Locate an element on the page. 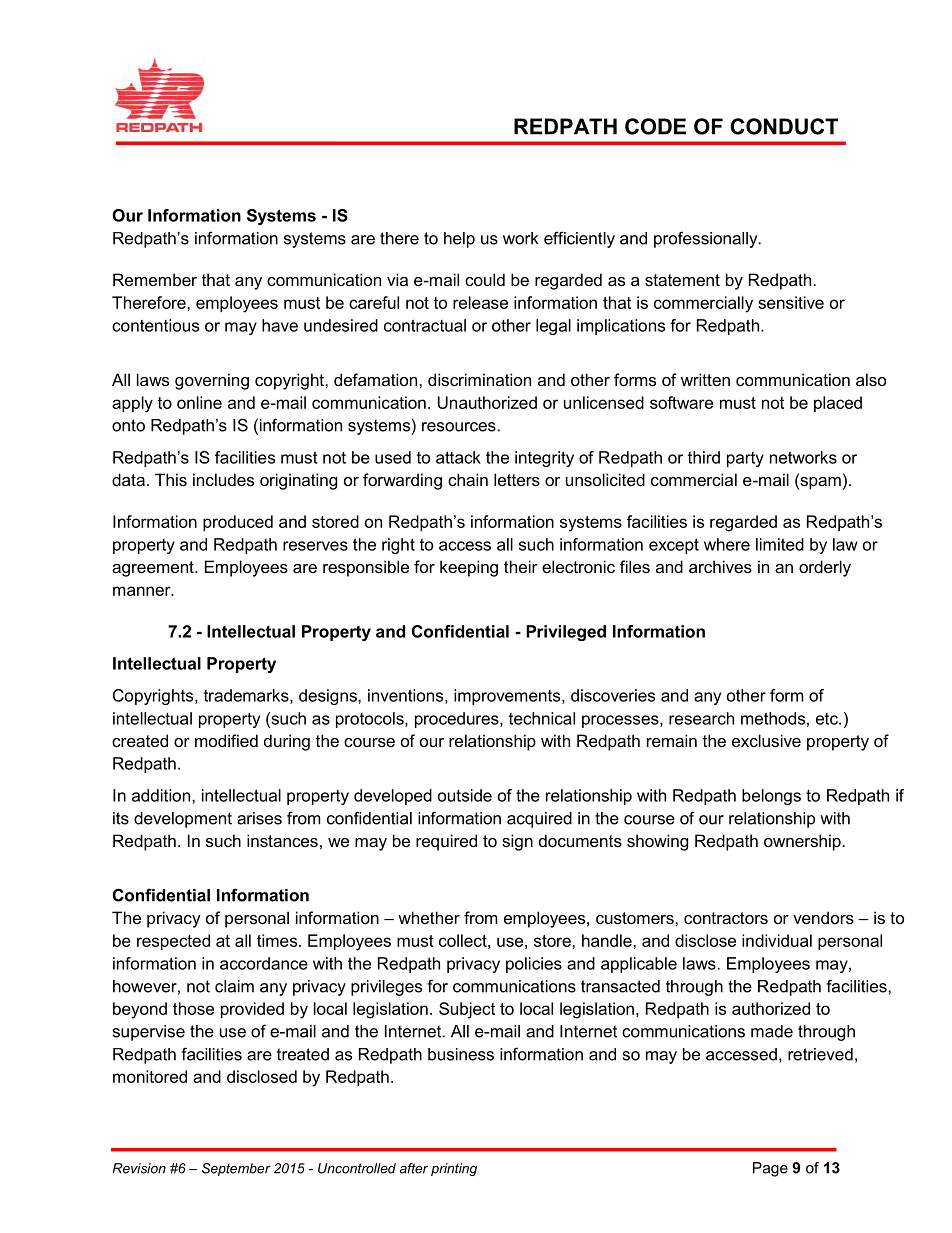 The height and width of the image is (1233, 952). September is located at coordinates (236, 1169).
